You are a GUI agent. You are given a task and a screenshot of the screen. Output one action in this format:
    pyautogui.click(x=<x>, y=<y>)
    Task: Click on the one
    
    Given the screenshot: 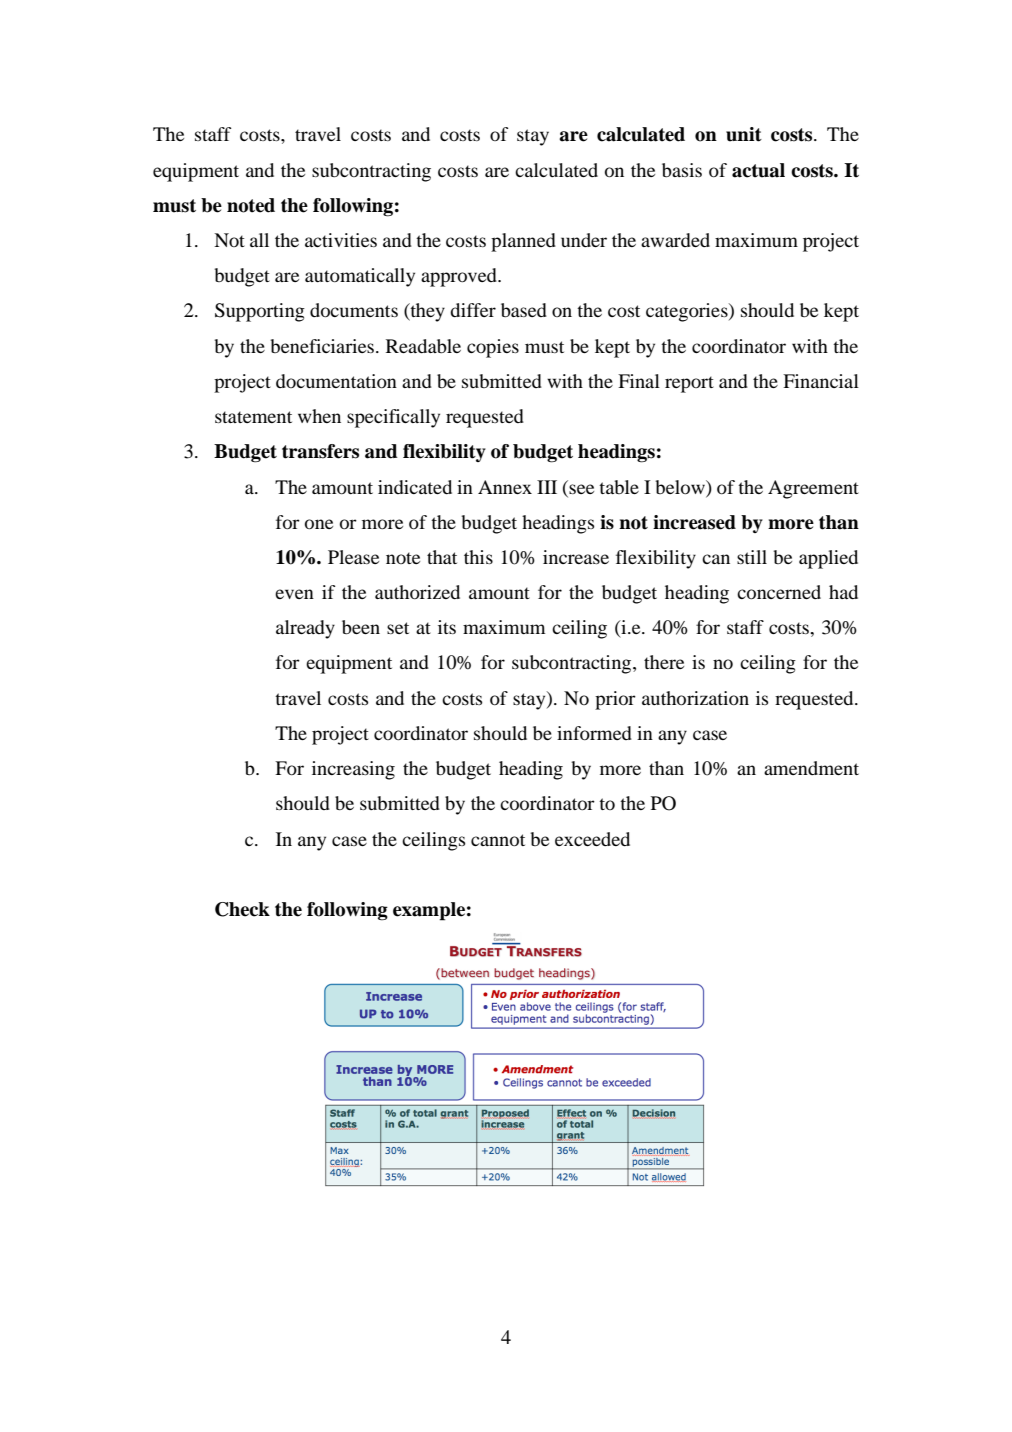 What is the action you would take?
    pyautogui.click(x=319, y=524)
